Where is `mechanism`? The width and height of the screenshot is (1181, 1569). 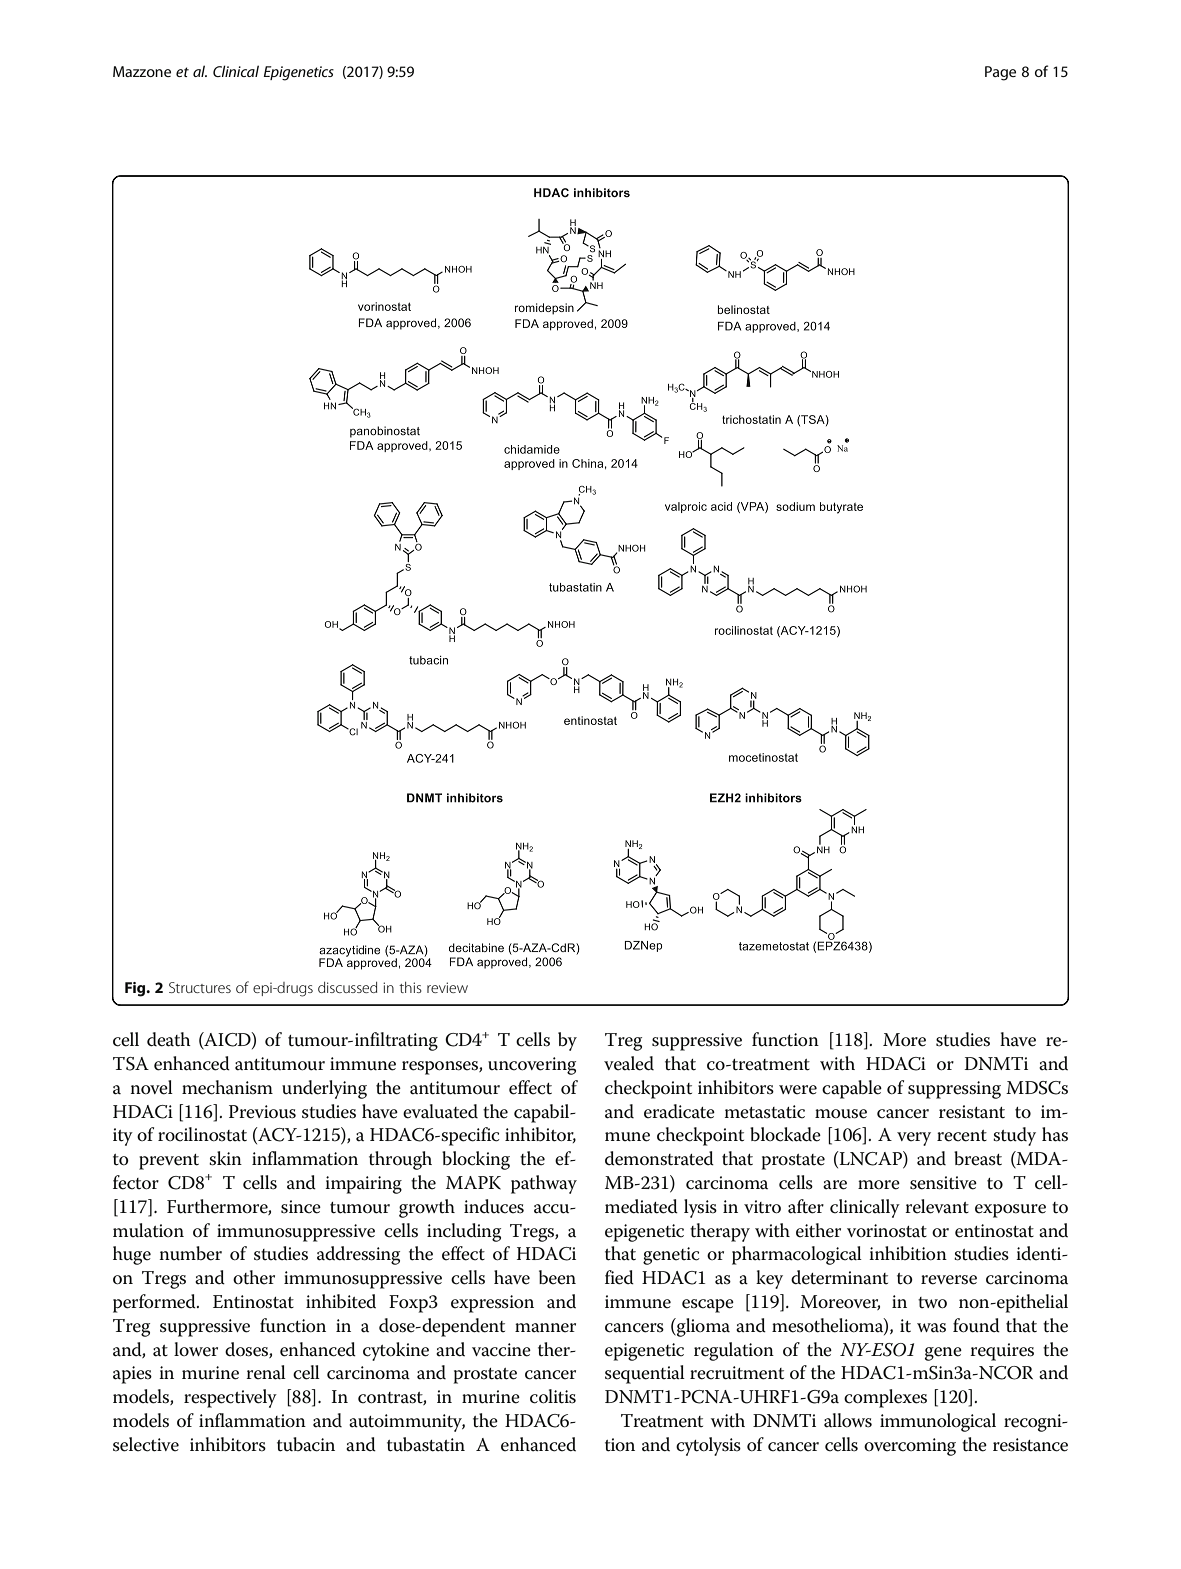 mechanism is located at coordinates (227, 1087).
